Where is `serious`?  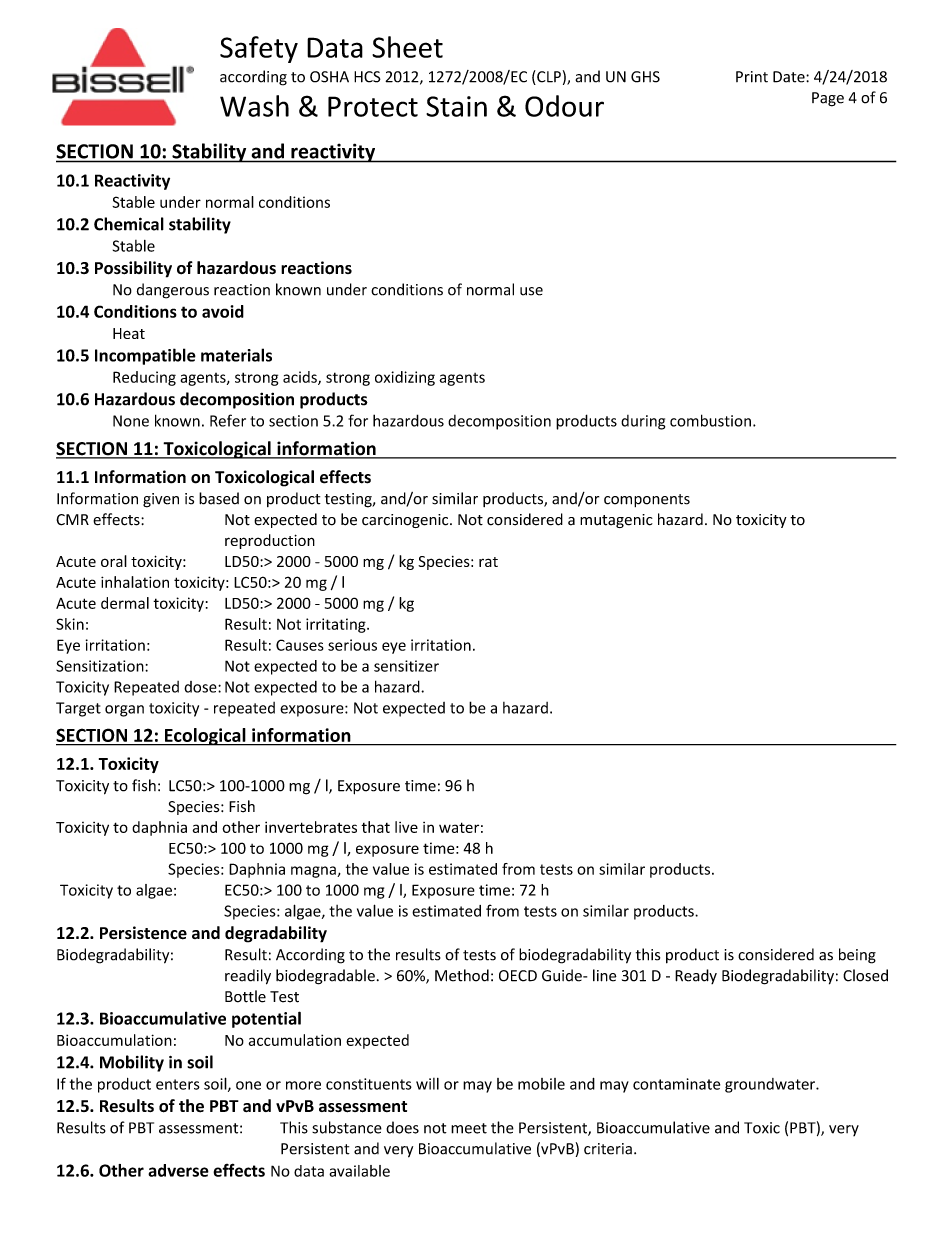 serious is located at coordinates (352, 645).
